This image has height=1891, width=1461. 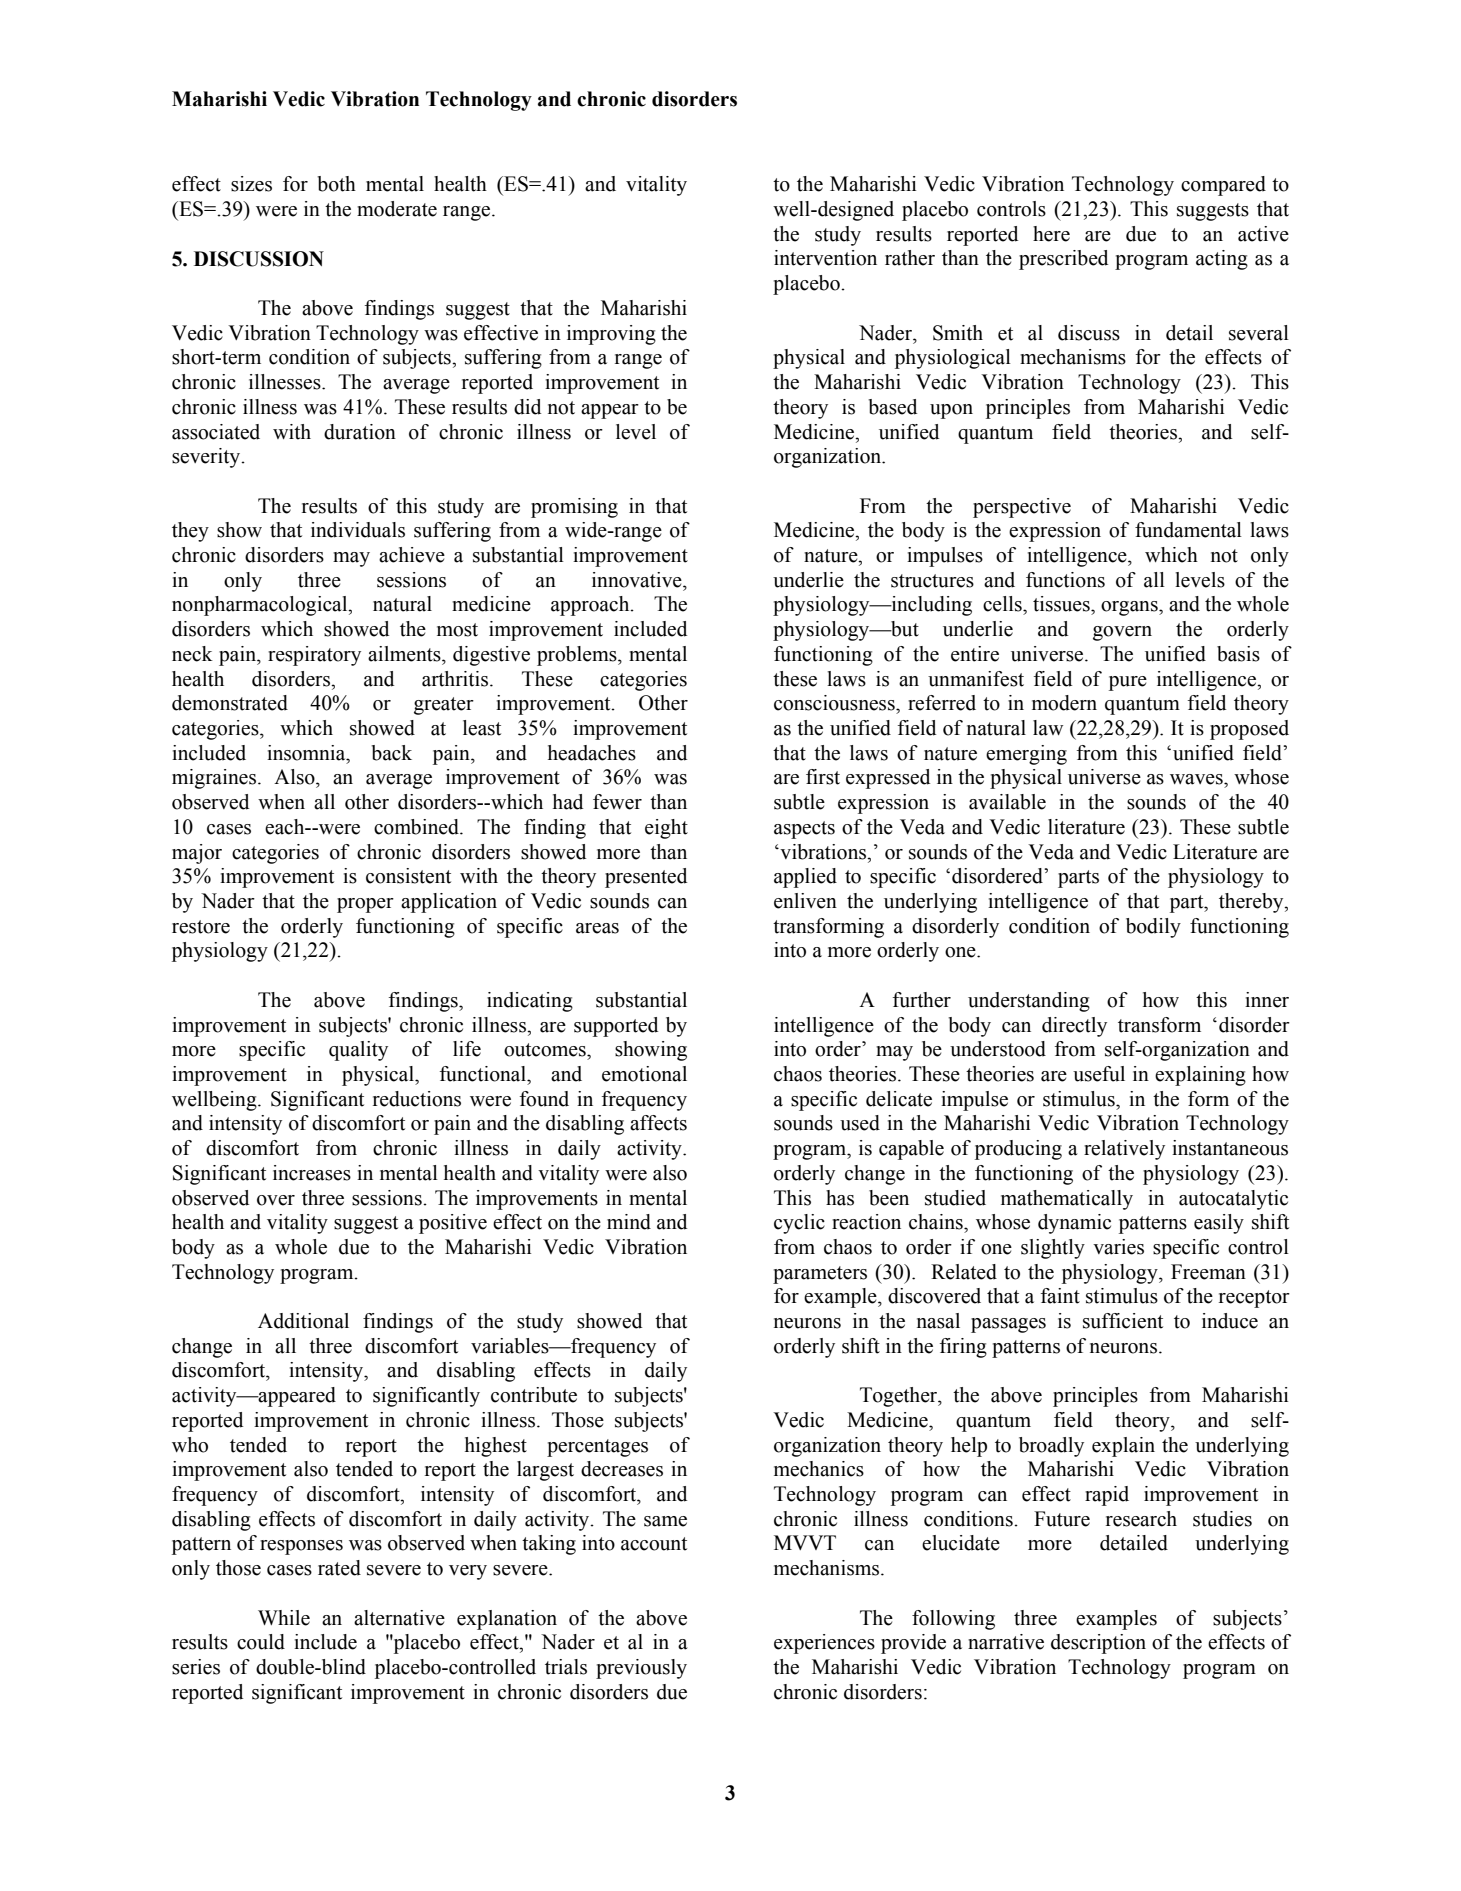 What do you see at coordinates (284, 1618) in the image?
I see `While` at bounding box center [284, 1618].
